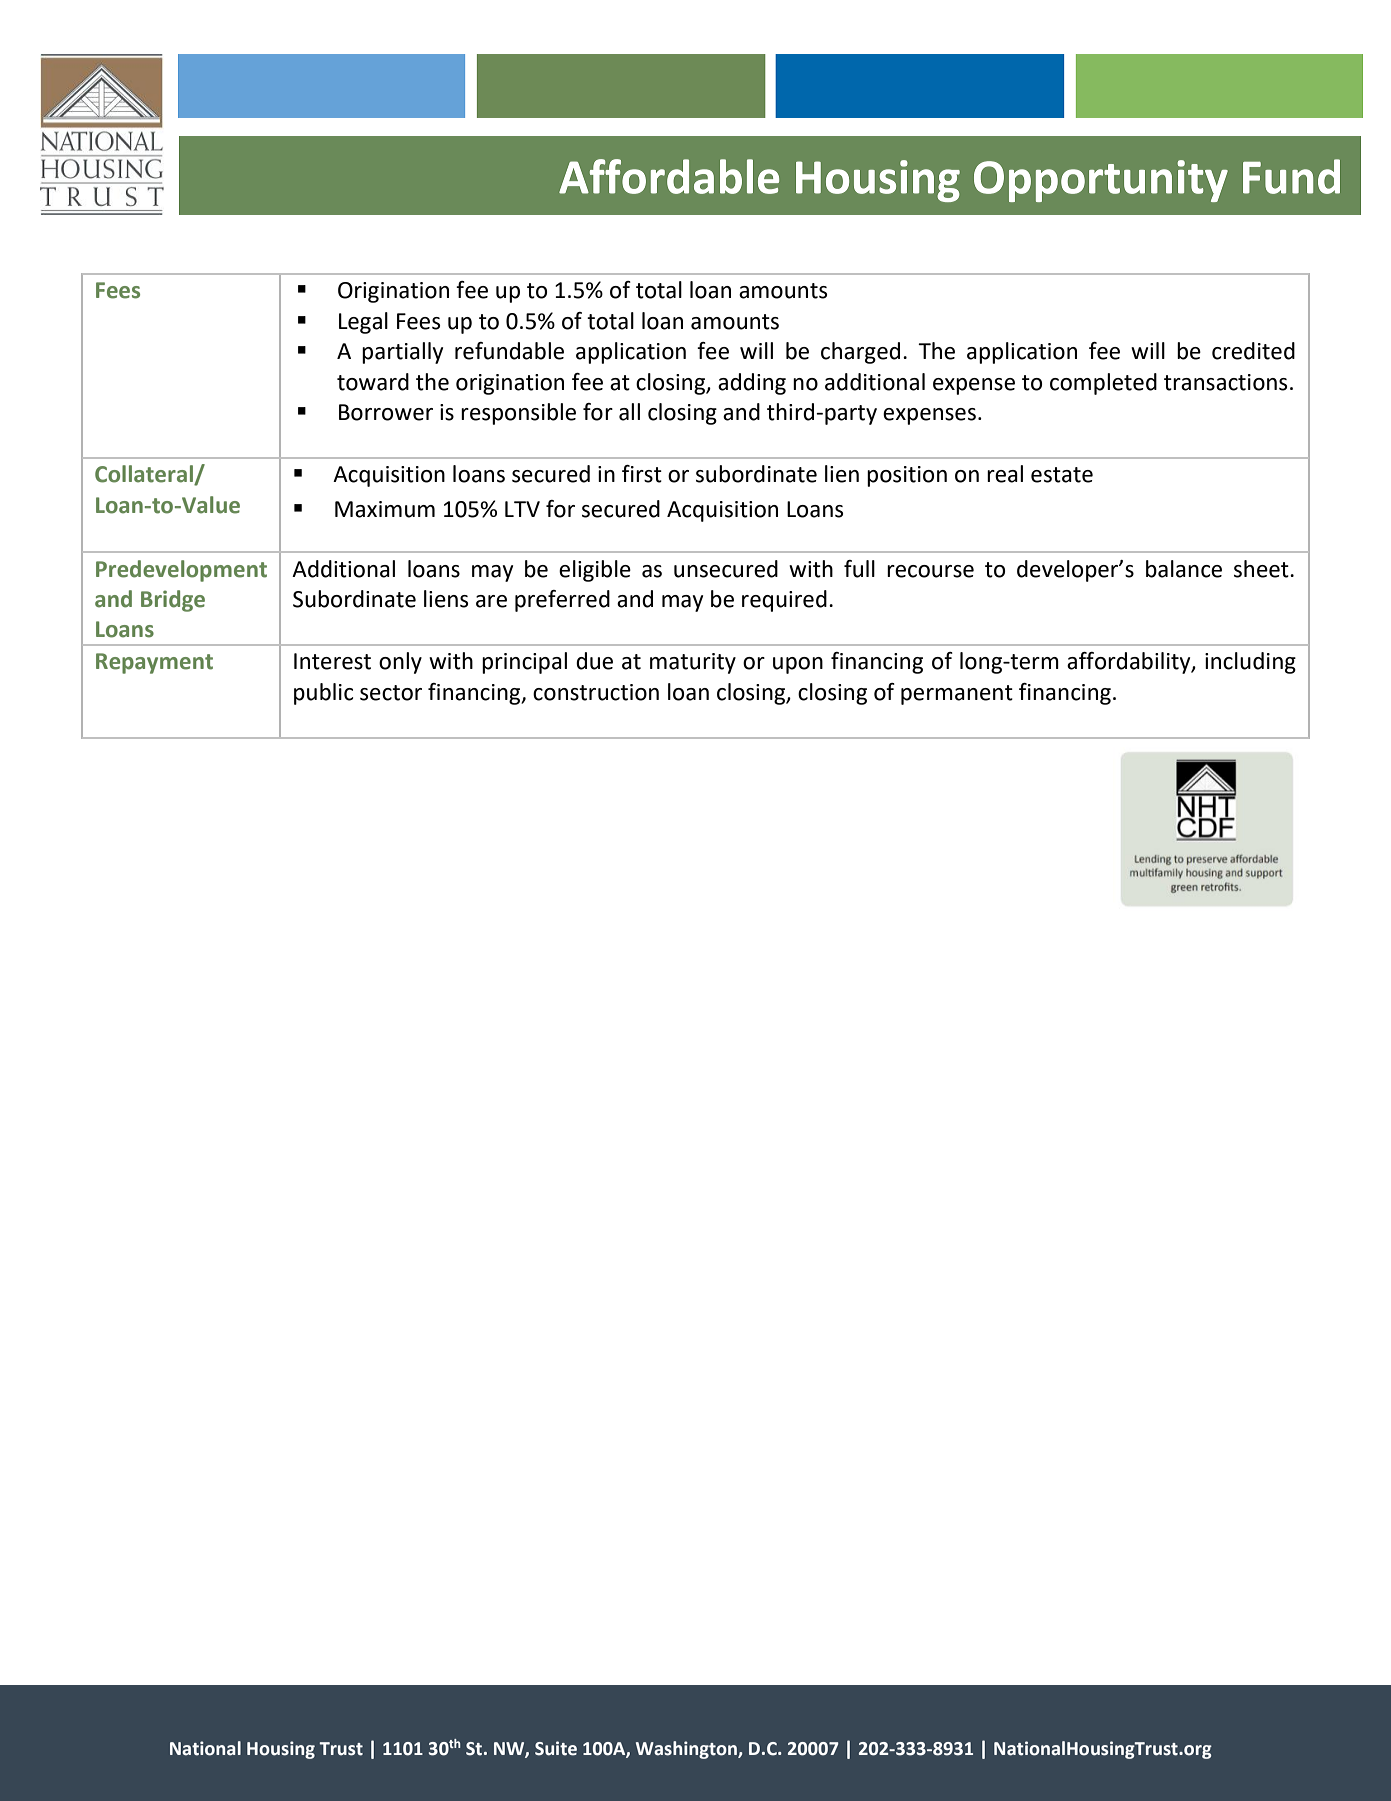  What do you see at coordinates (596, 692) in the image?
I see `construction` at bounding box center [596, 692].
